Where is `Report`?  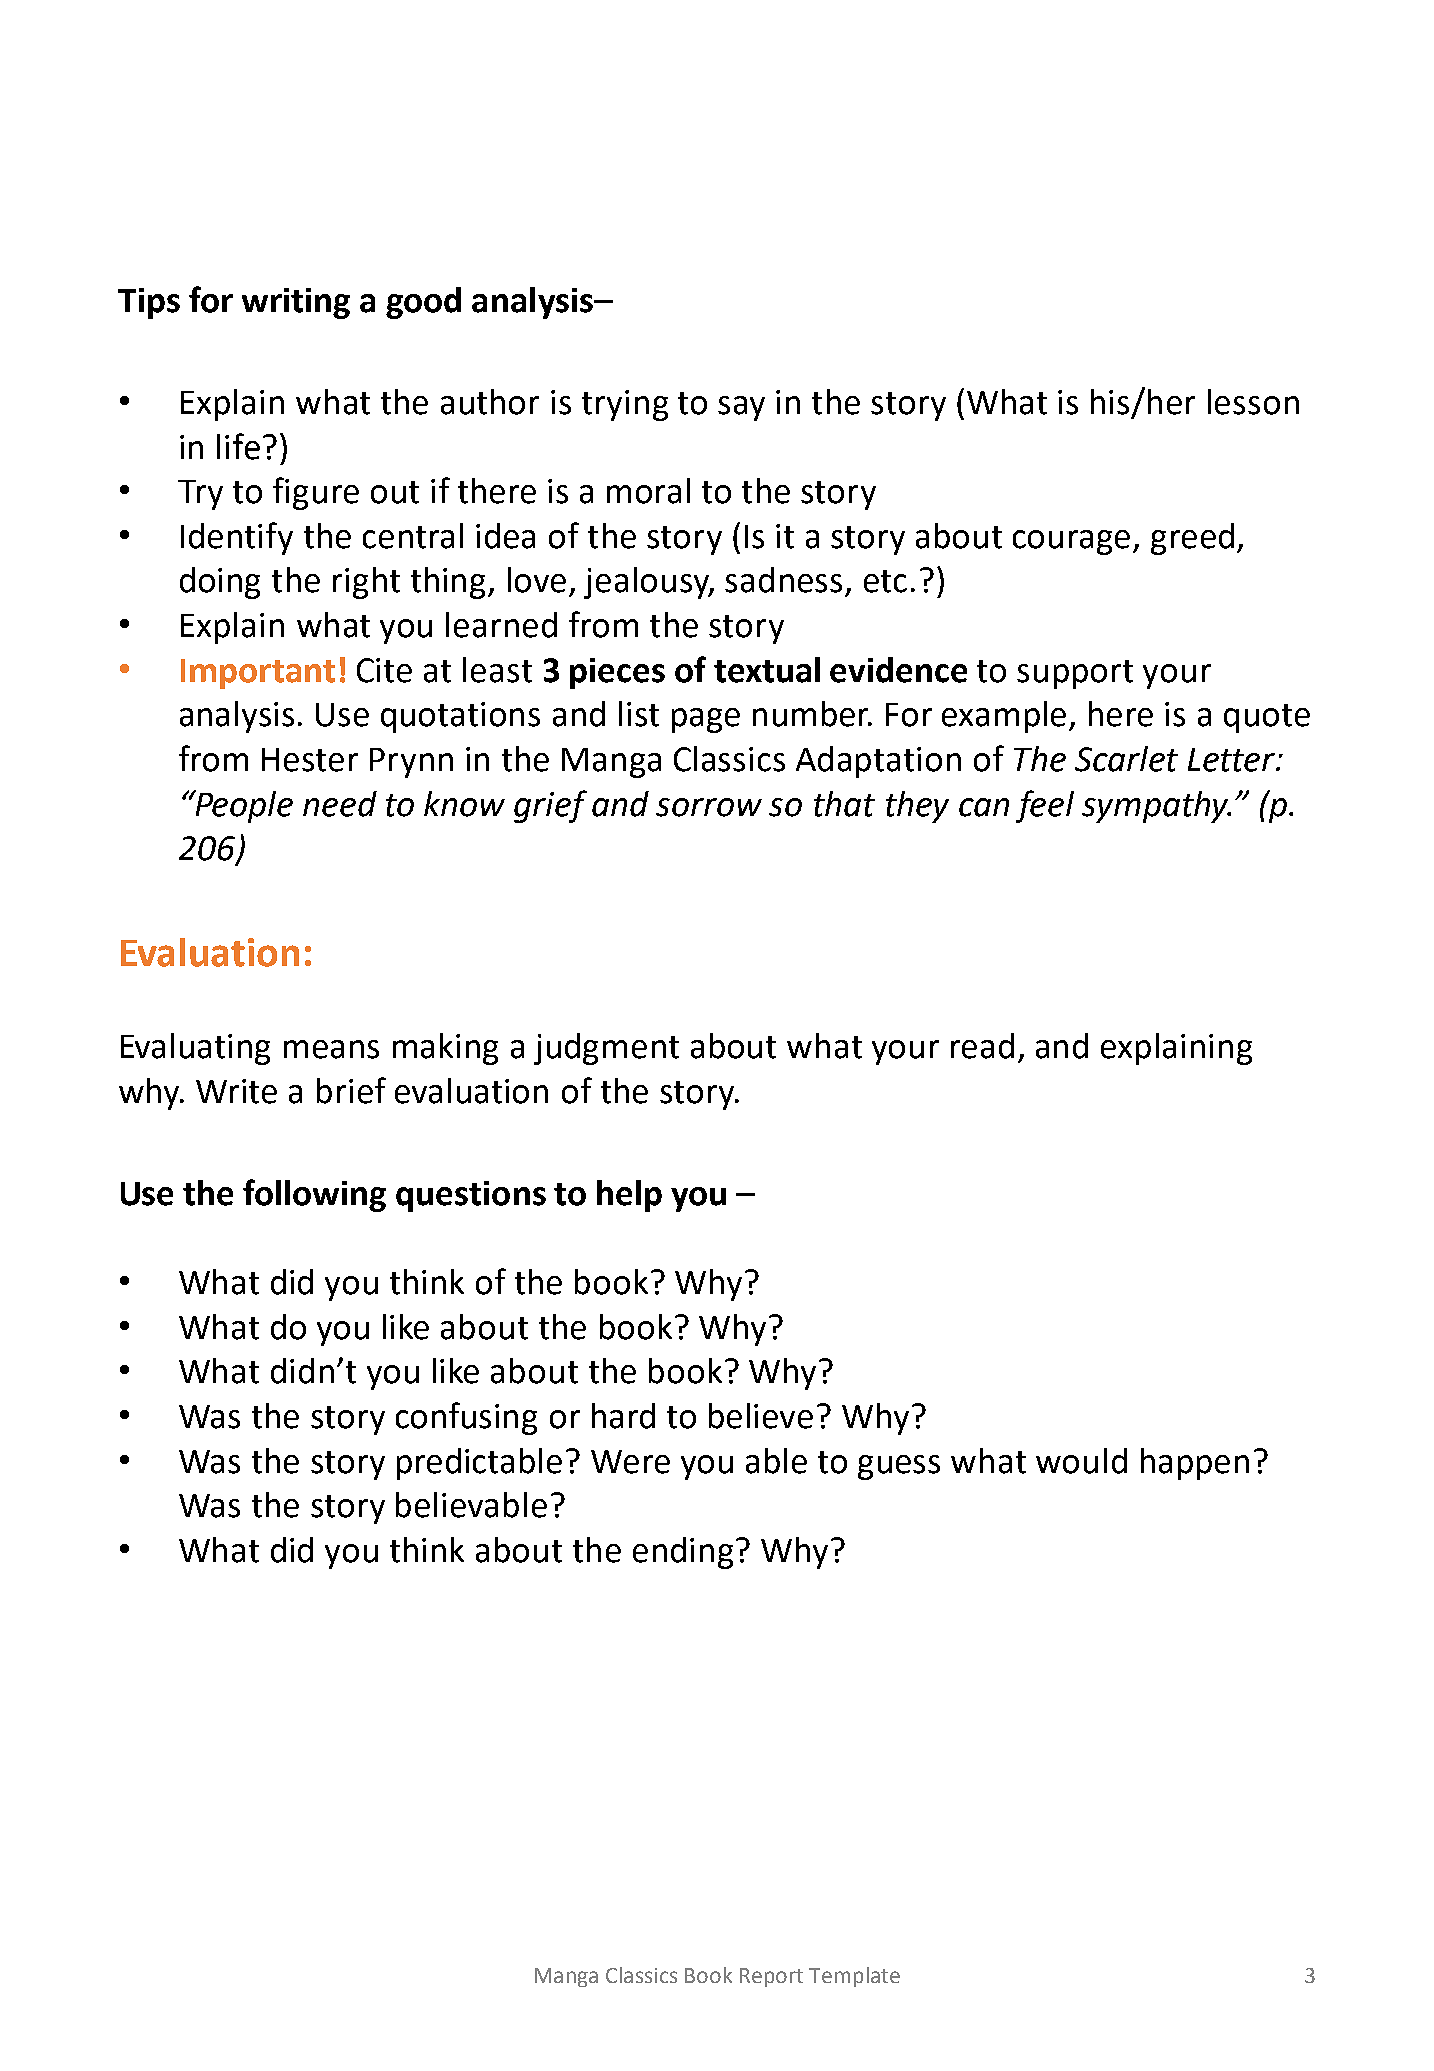
Report is located at coordinates (771, 1977).
